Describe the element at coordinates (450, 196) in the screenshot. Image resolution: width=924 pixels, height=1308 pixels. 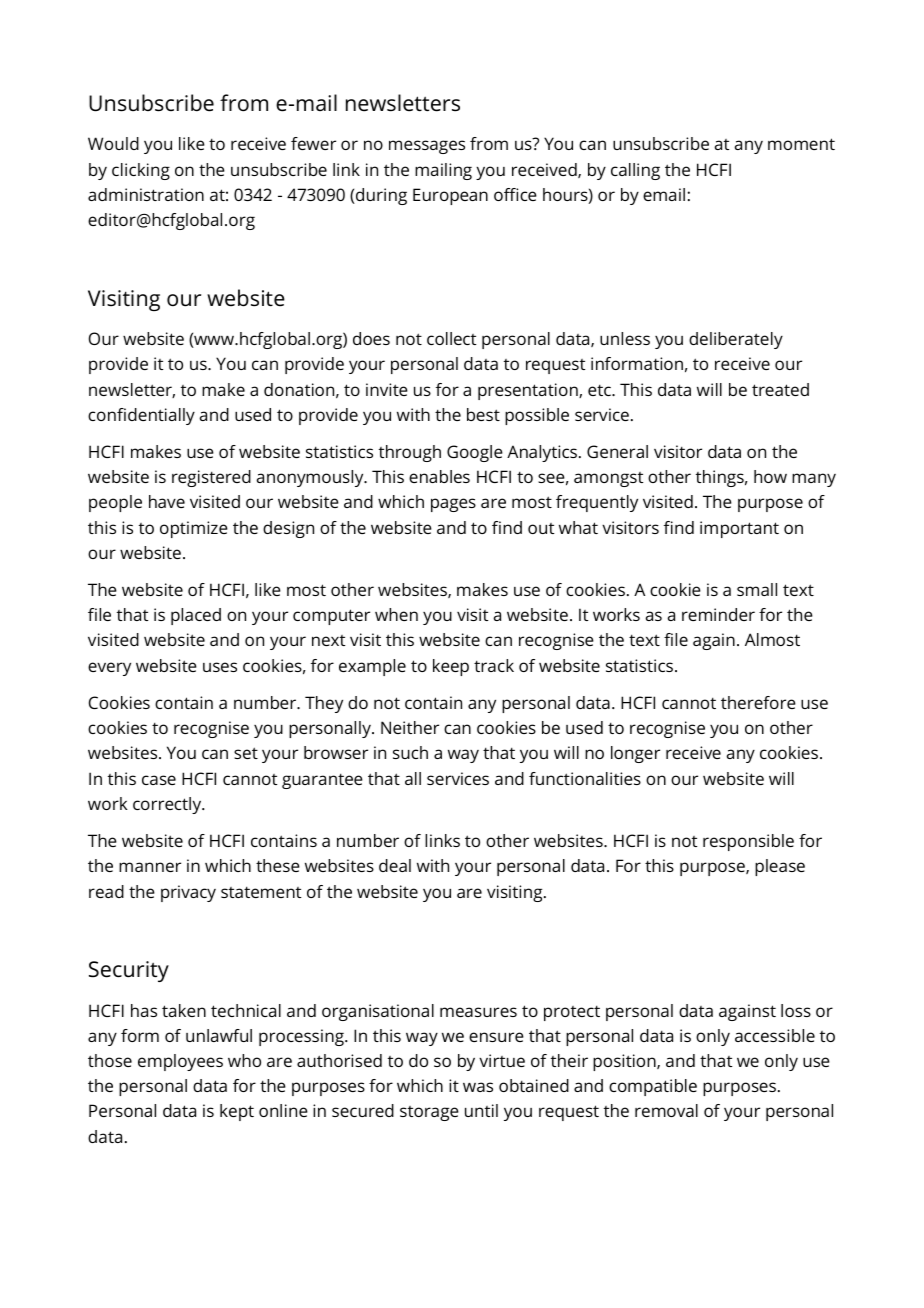
I see `European` at that location.
